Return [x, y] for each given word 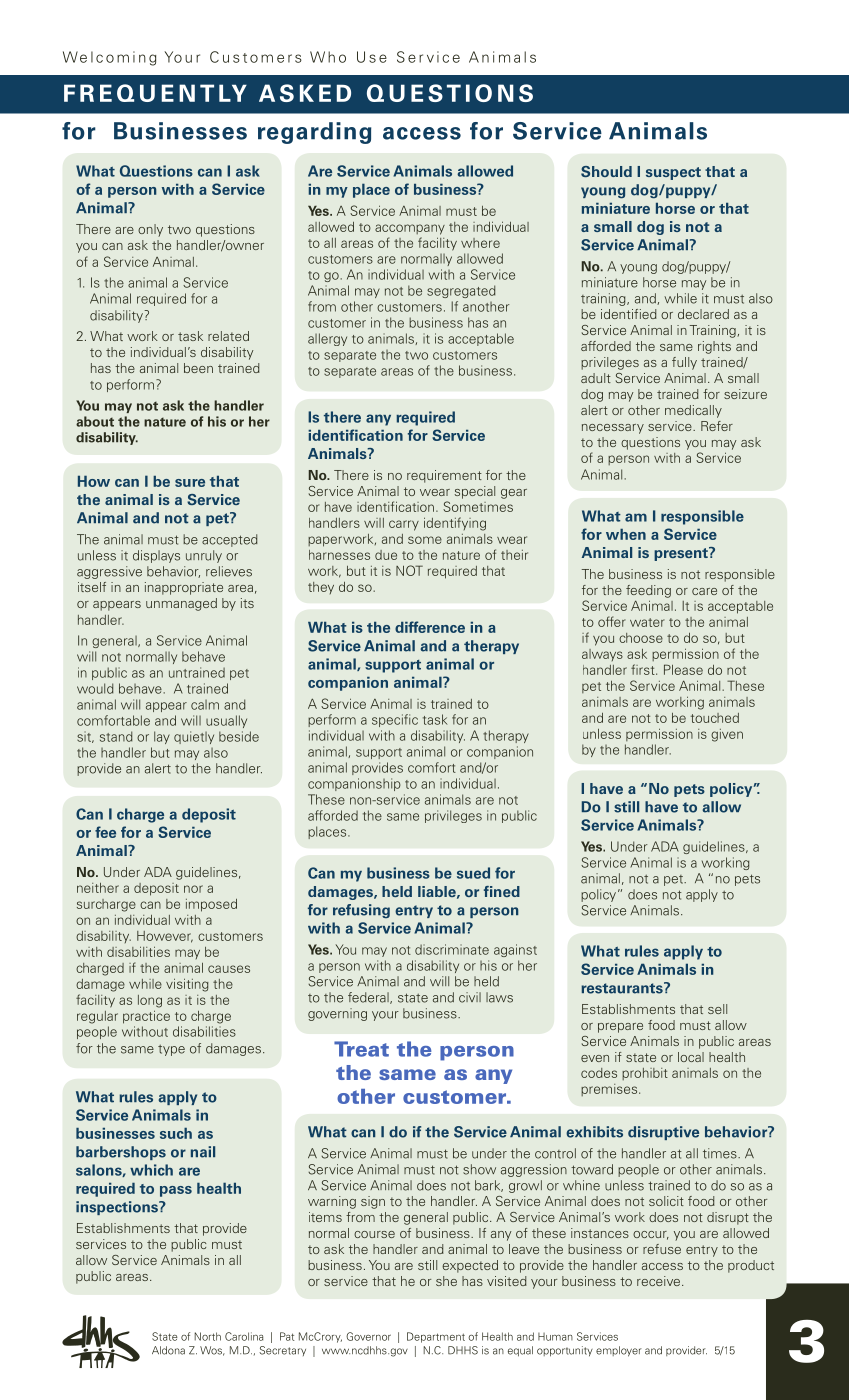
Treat [361, 1049]
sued [473, 873]
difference [430, 627]
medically [693, 411]
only [150, 230]
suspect [673, 173]
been [198, 368]
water [647, 622]
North [207, 1336]
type [171, 1050]
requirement [444, 476]
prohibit [645, 1074]
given [727, 735]
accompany [410, 229]
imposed [211, 905]
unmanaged [181, 604]
